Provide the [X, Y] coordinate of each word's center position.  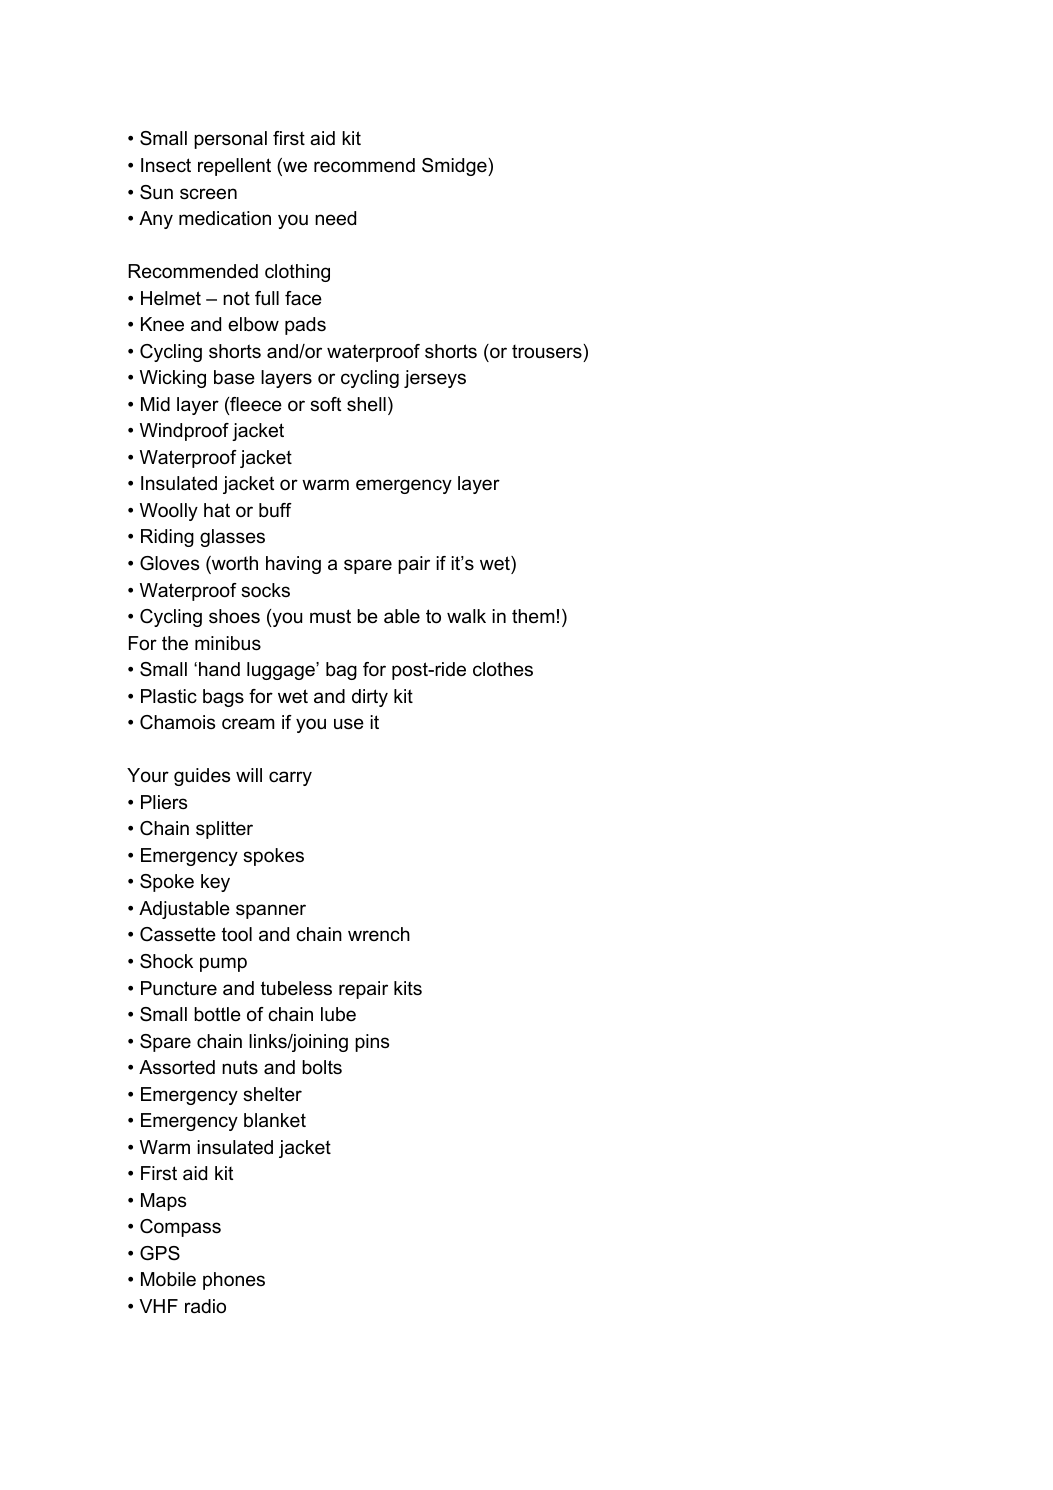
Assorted [177, 1067]
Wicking [173, 379]
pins [372, 1043]
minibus [228, 643]
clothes [503, 669]
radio [205, 1306]
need [335, 218]
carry [290, 778]
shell [366, 404]
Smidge [455, 167]
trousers [548, 351]
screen [208, 194]
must [330, 616]
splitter [224, 830]
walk [466, 616]
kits [408, 988]
